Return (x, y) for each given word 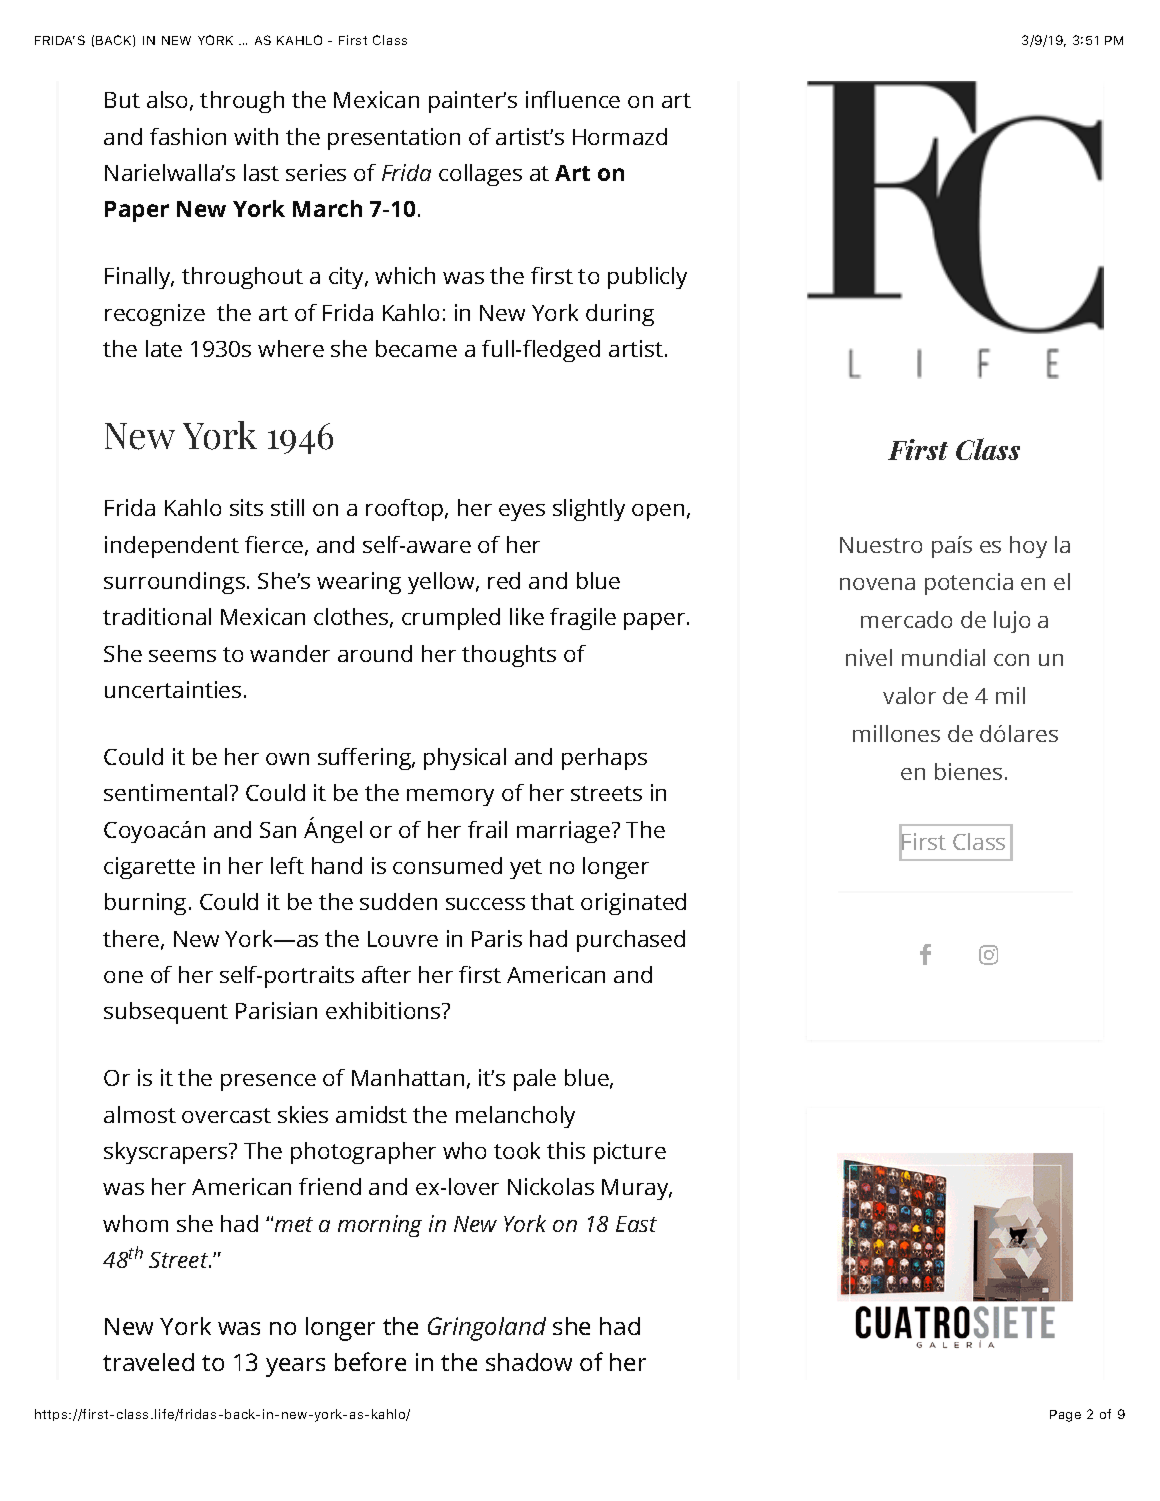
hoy (1028, 547)
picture (630, 1153)
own (287, 759)
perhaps (604, 759)
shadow (529, 1362)
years (295, 1367)
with (256, 136)
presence (268, 1082)
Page (1065, 1416)
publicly (647, 278)
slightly (589, 510)
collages (480, 175)
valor (909, 695)
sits (246, 507)
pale (535, 1080)
